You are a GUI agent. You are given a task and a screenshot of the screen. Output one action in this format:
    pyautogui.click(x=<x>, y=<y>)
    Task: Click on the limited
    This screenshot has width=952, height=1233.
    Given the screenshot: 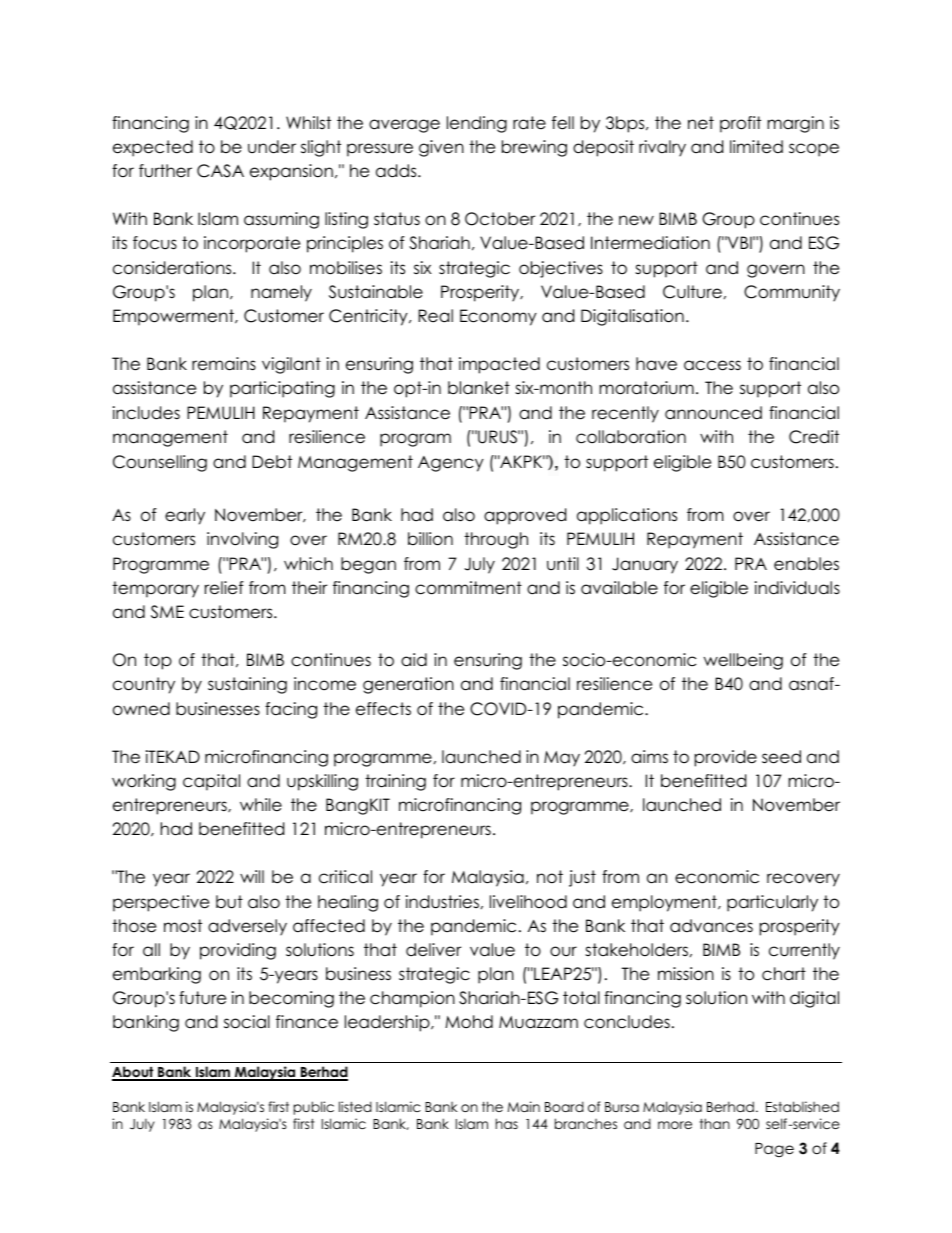 What is the action you would take?
    pyautogui.click(x=756, y=147)
